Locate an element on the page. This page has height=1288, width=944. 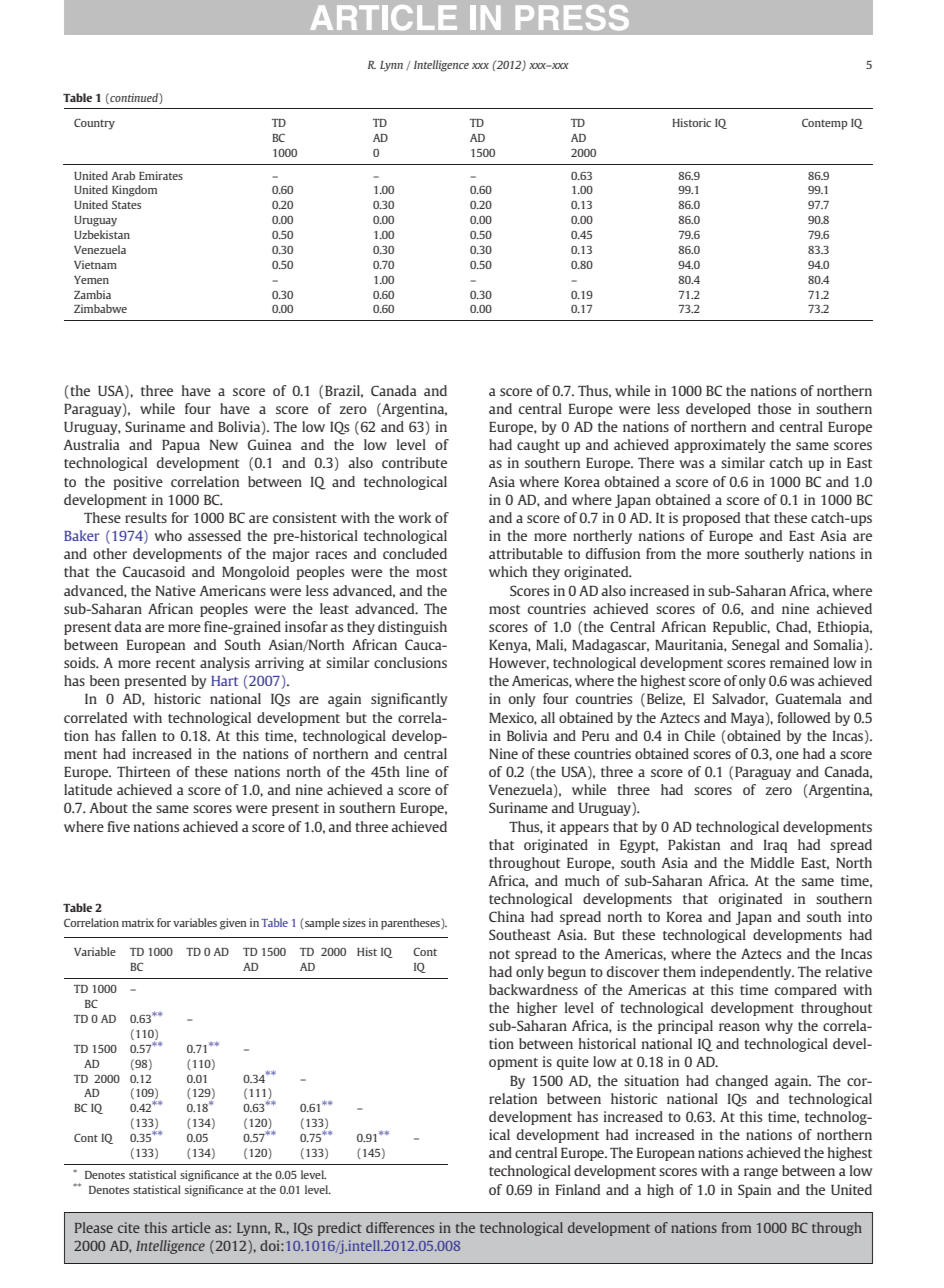
Emirates is located at coordinates (161, 175).
